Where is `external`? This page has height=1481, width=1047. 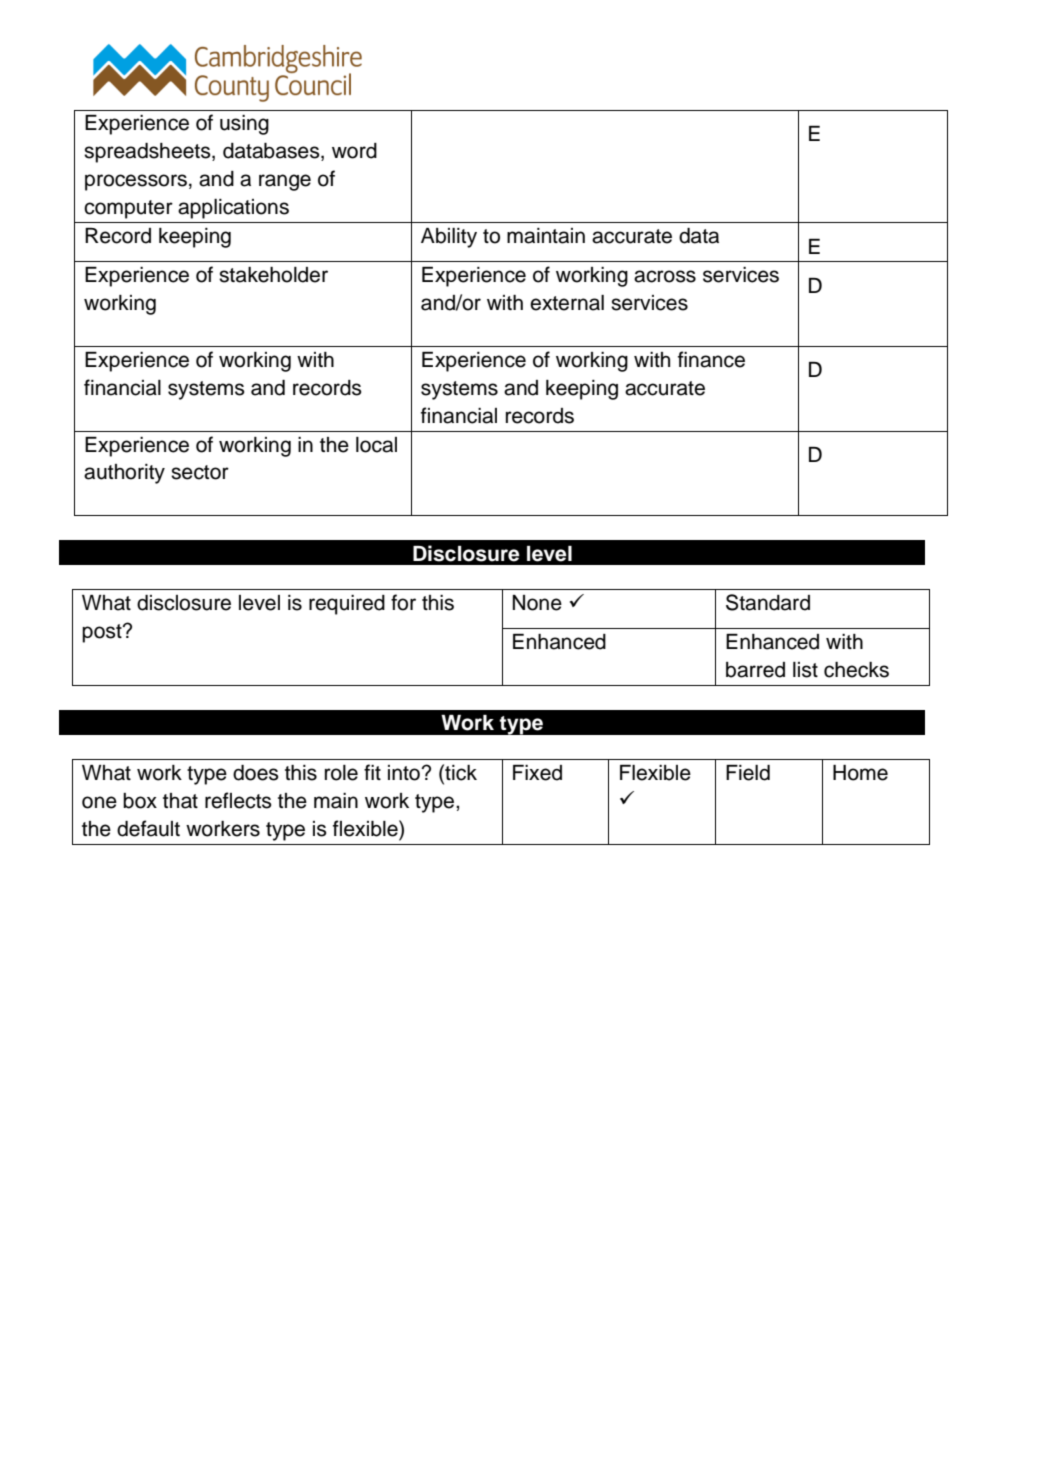
external is located at coordinates (567, 303).
